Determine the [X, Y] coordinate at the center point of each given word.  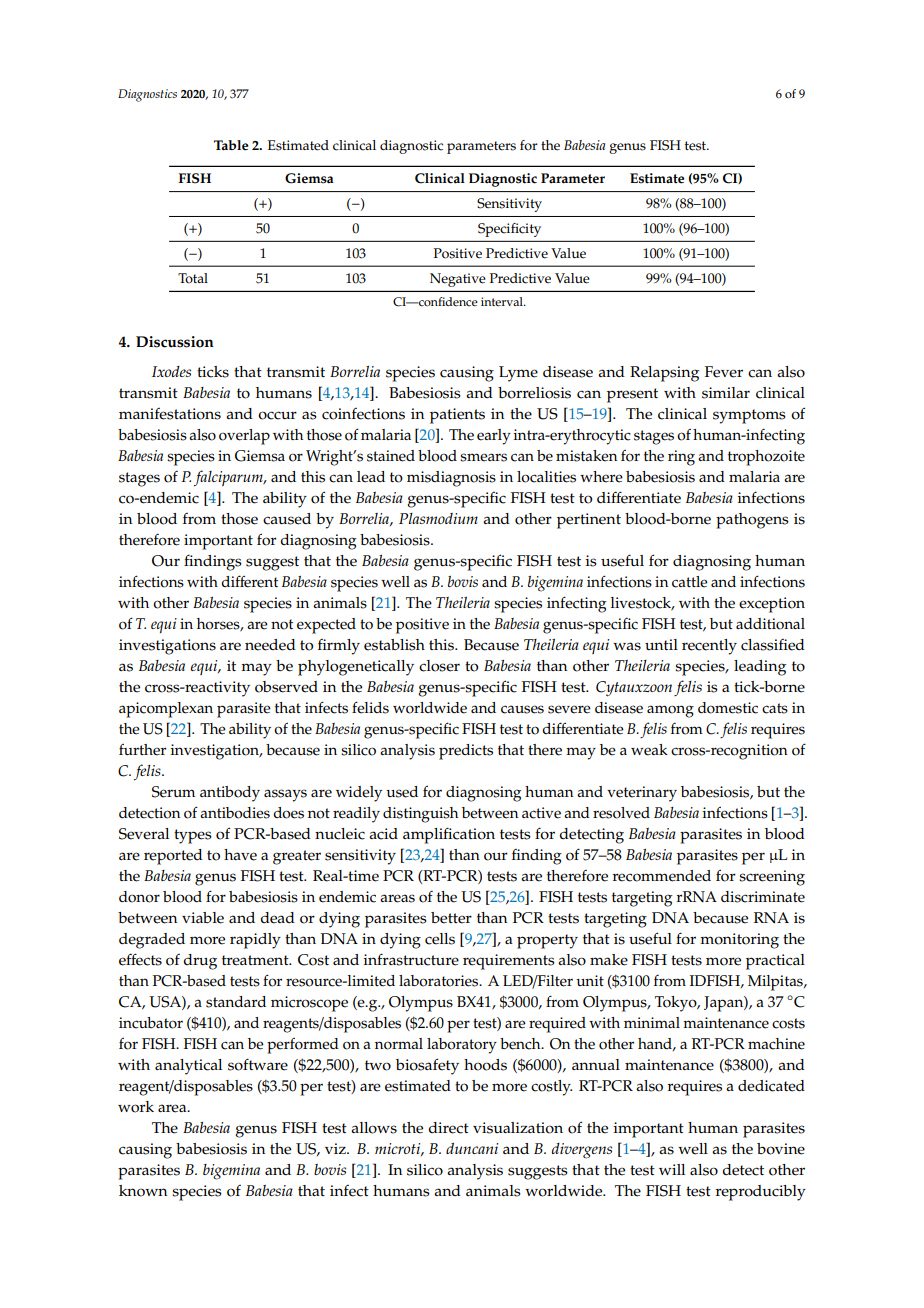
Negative [458, 280]
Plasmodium [438, 518]
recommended [662, 876]
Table [231, 145]
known [143, 1191]
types [193, 836]
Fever [724, 372]
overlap [244, 437]
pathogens [752, 521]
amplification [449, 835]
